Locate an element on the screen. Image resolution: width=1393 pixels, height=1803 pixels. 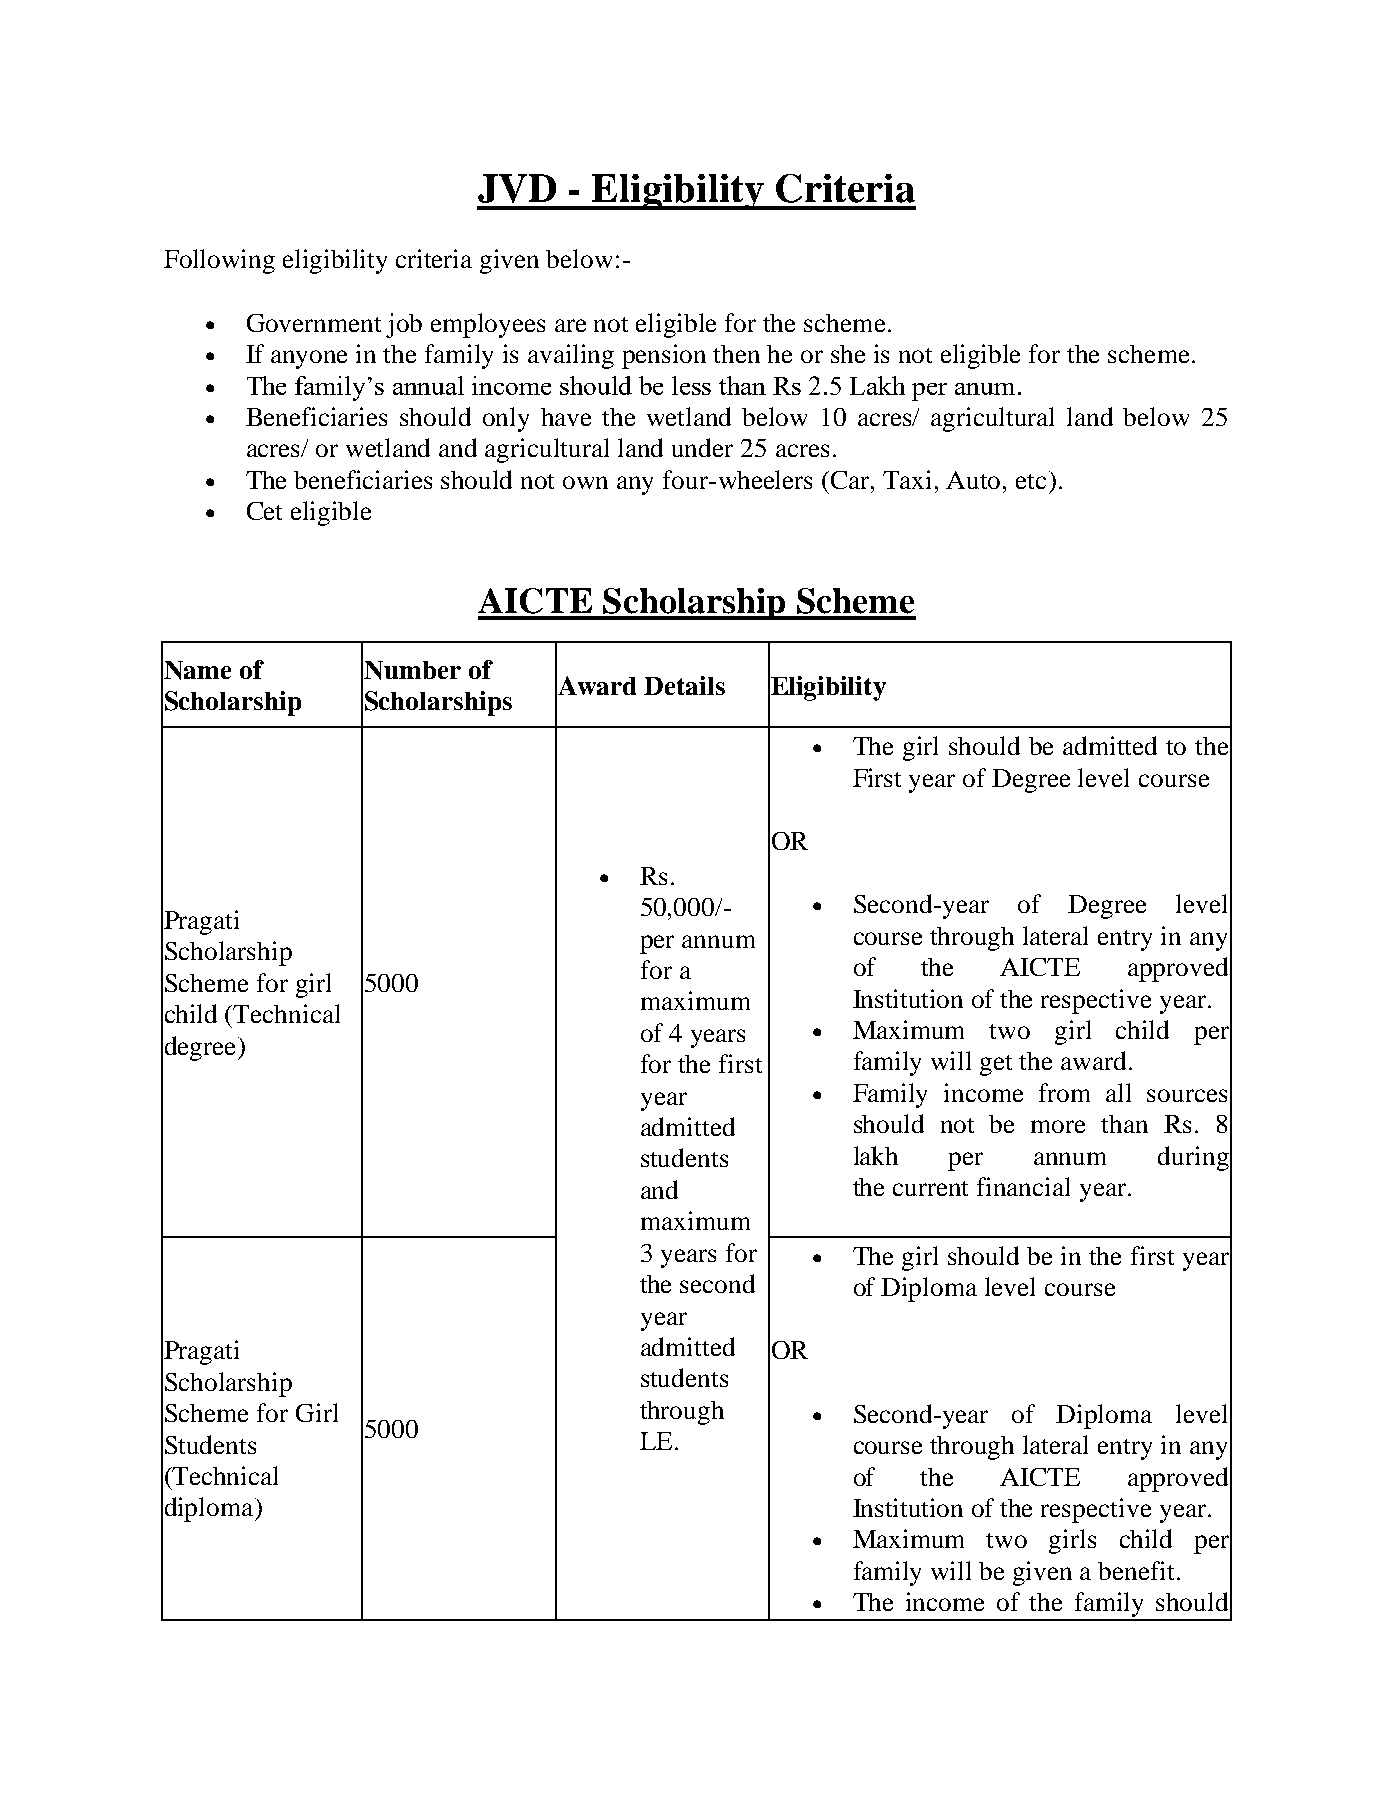
Details is located at coordinates (684, 685).
